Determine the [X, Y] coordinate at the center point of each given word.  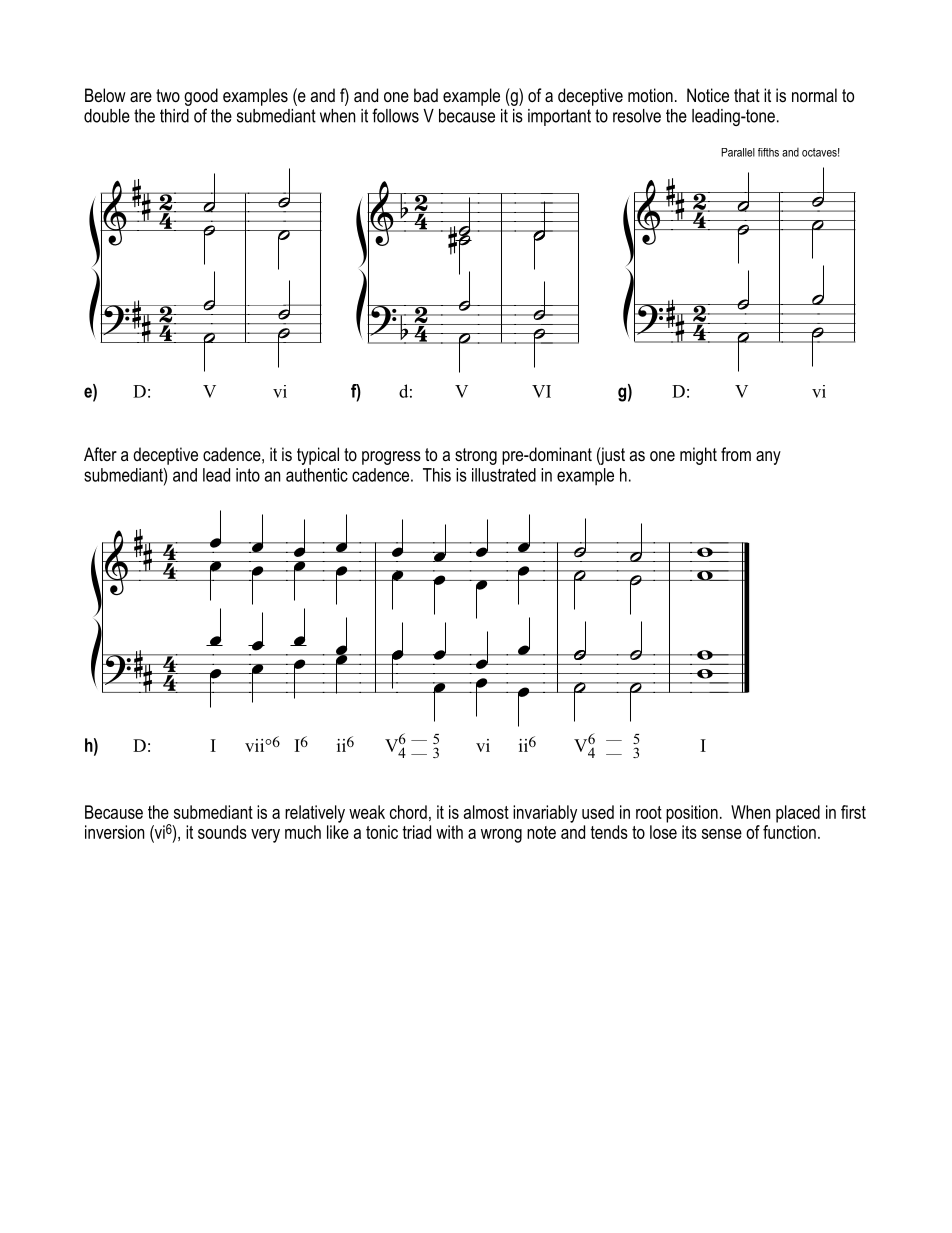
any [768, 458]
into [248, 475]
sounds [222, 832]
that [747, 95]
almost [486, 812]
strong [476, 456]
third [174, 116]
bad [426, 95]
